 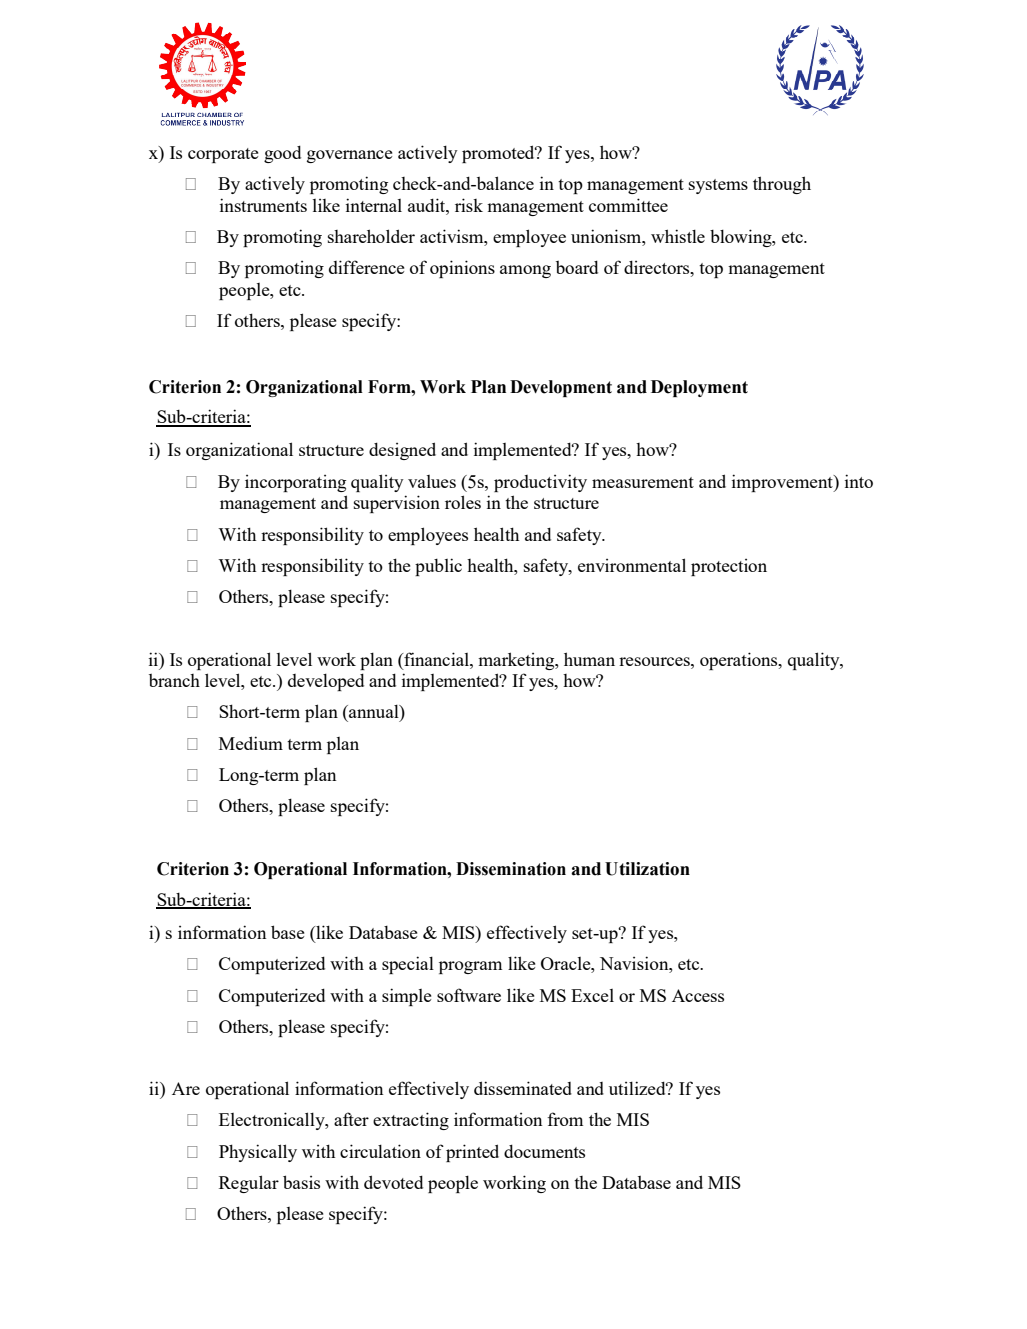 What do you see at coordinates (263, 205) in the screenshot?
I see `instruments` at bounding box center [263, 205].
